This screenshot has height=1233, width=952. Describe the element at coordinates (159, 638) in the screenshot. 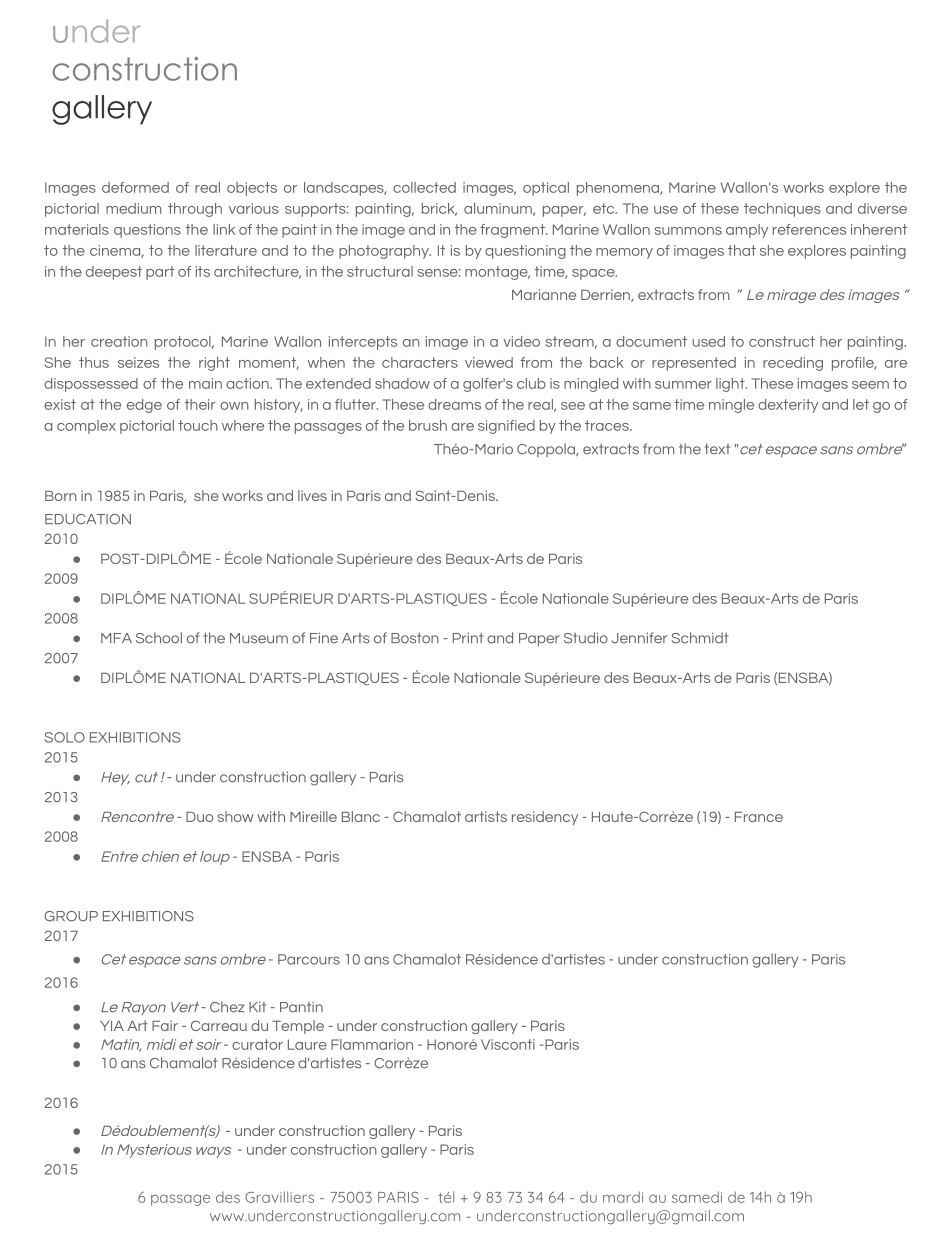

I see `School` at that location.
